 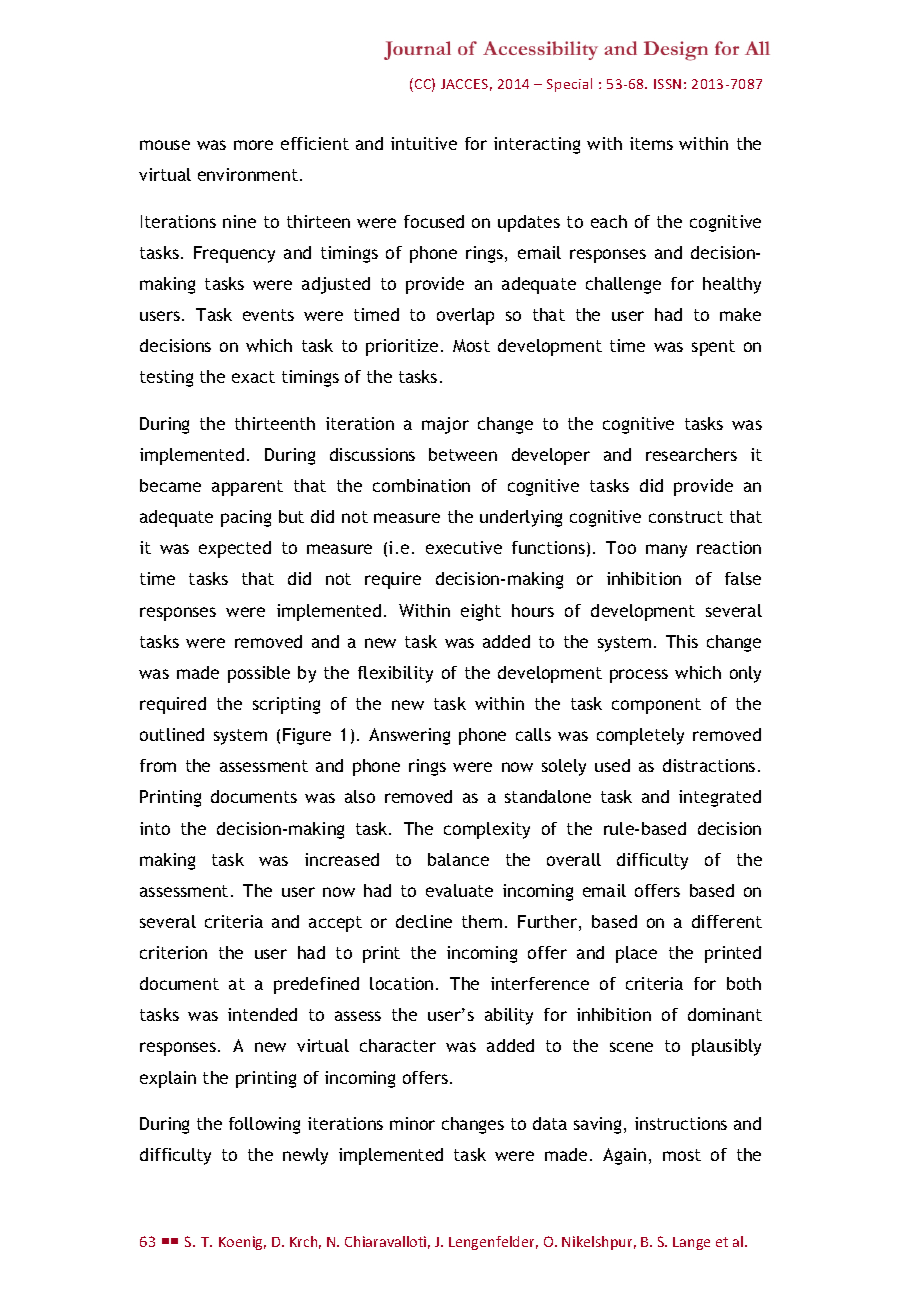 I want to click on Koenig, so click(x=242, y=1243).
